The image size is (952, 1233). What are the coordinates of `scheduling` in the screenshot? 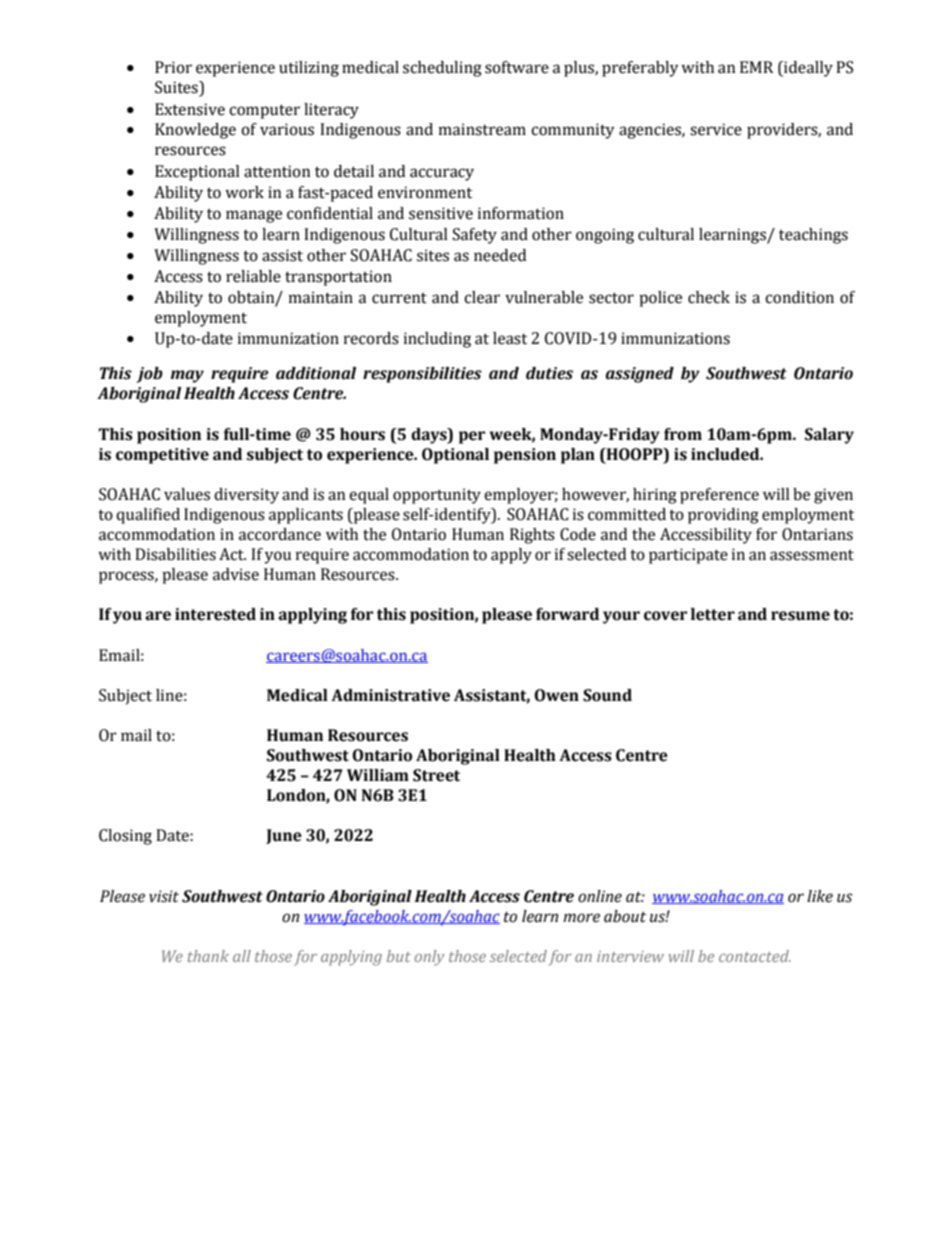 It's located at (442, 69).
